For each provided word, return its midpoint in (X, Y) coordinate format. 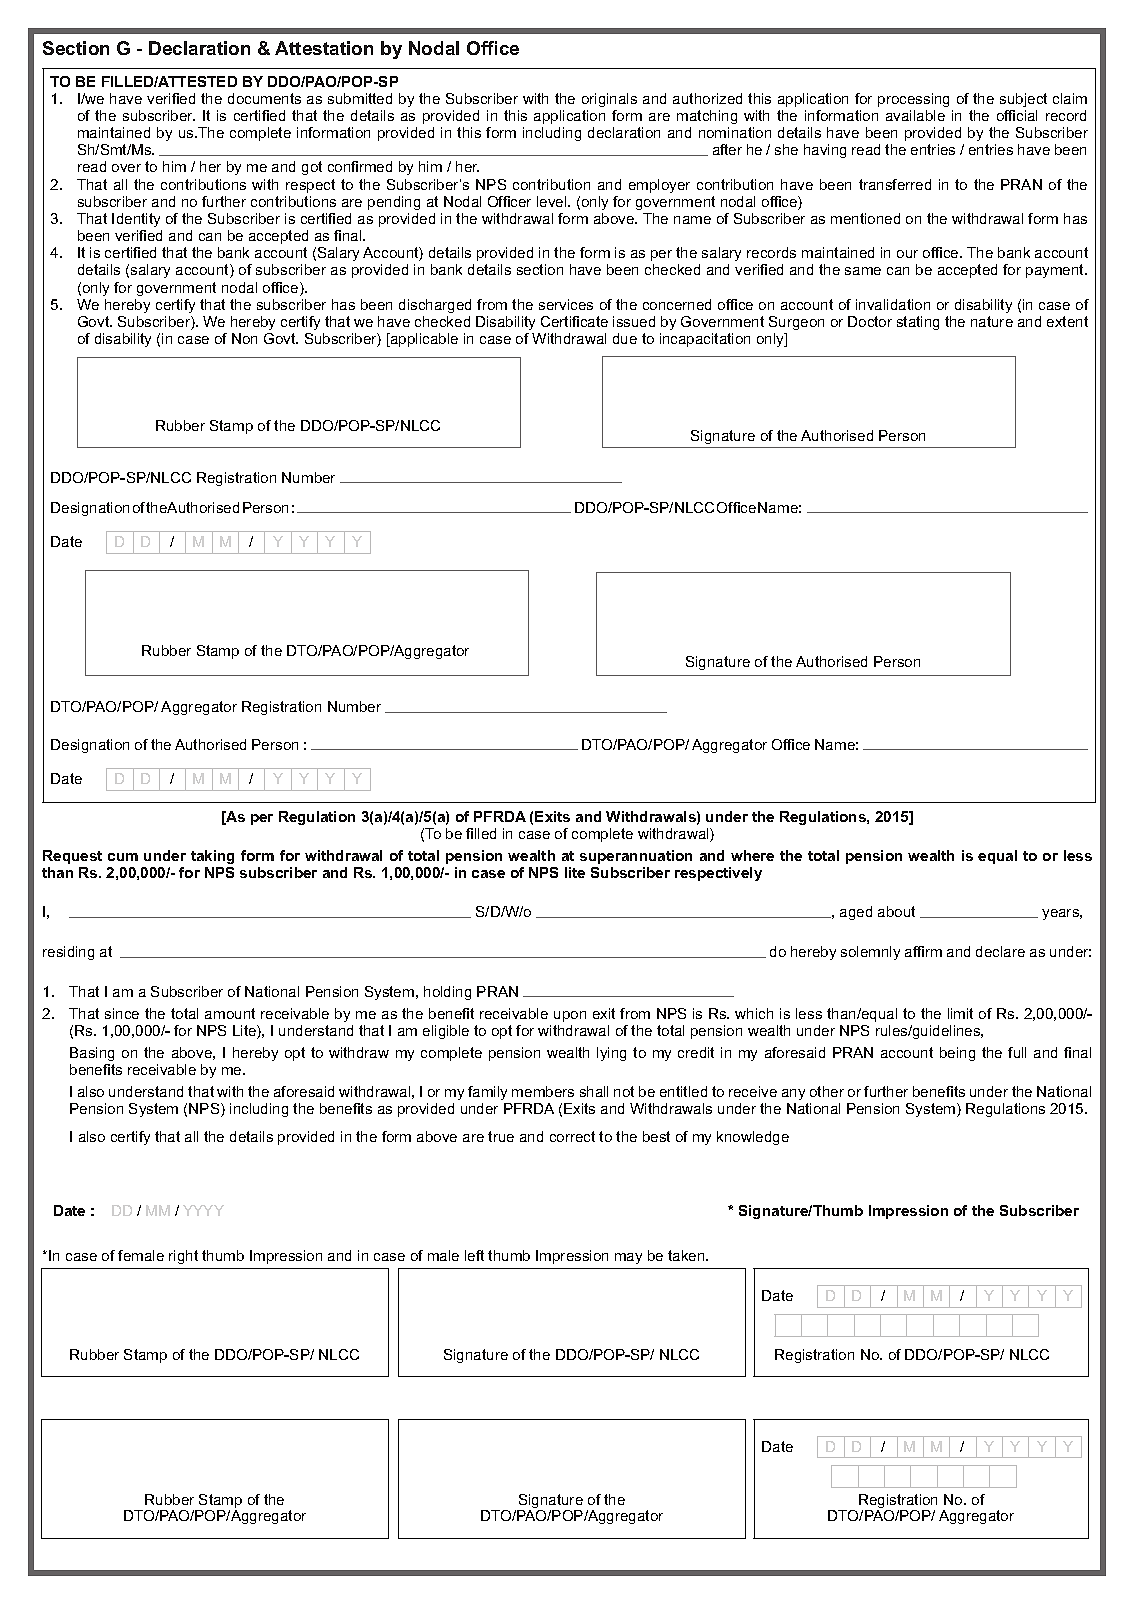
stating (918, 323)
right (183, 1257)
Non (244, 338)
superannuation (636, 857)
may (628, 1258)
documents (264, 98)
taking (212, 857)
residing (68, 953)
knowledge (753, 1138)
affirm (923, 951)
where (752, 855)
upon (570, 1016)
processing (913, 100)
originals (609, 100)
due (625, 338)
